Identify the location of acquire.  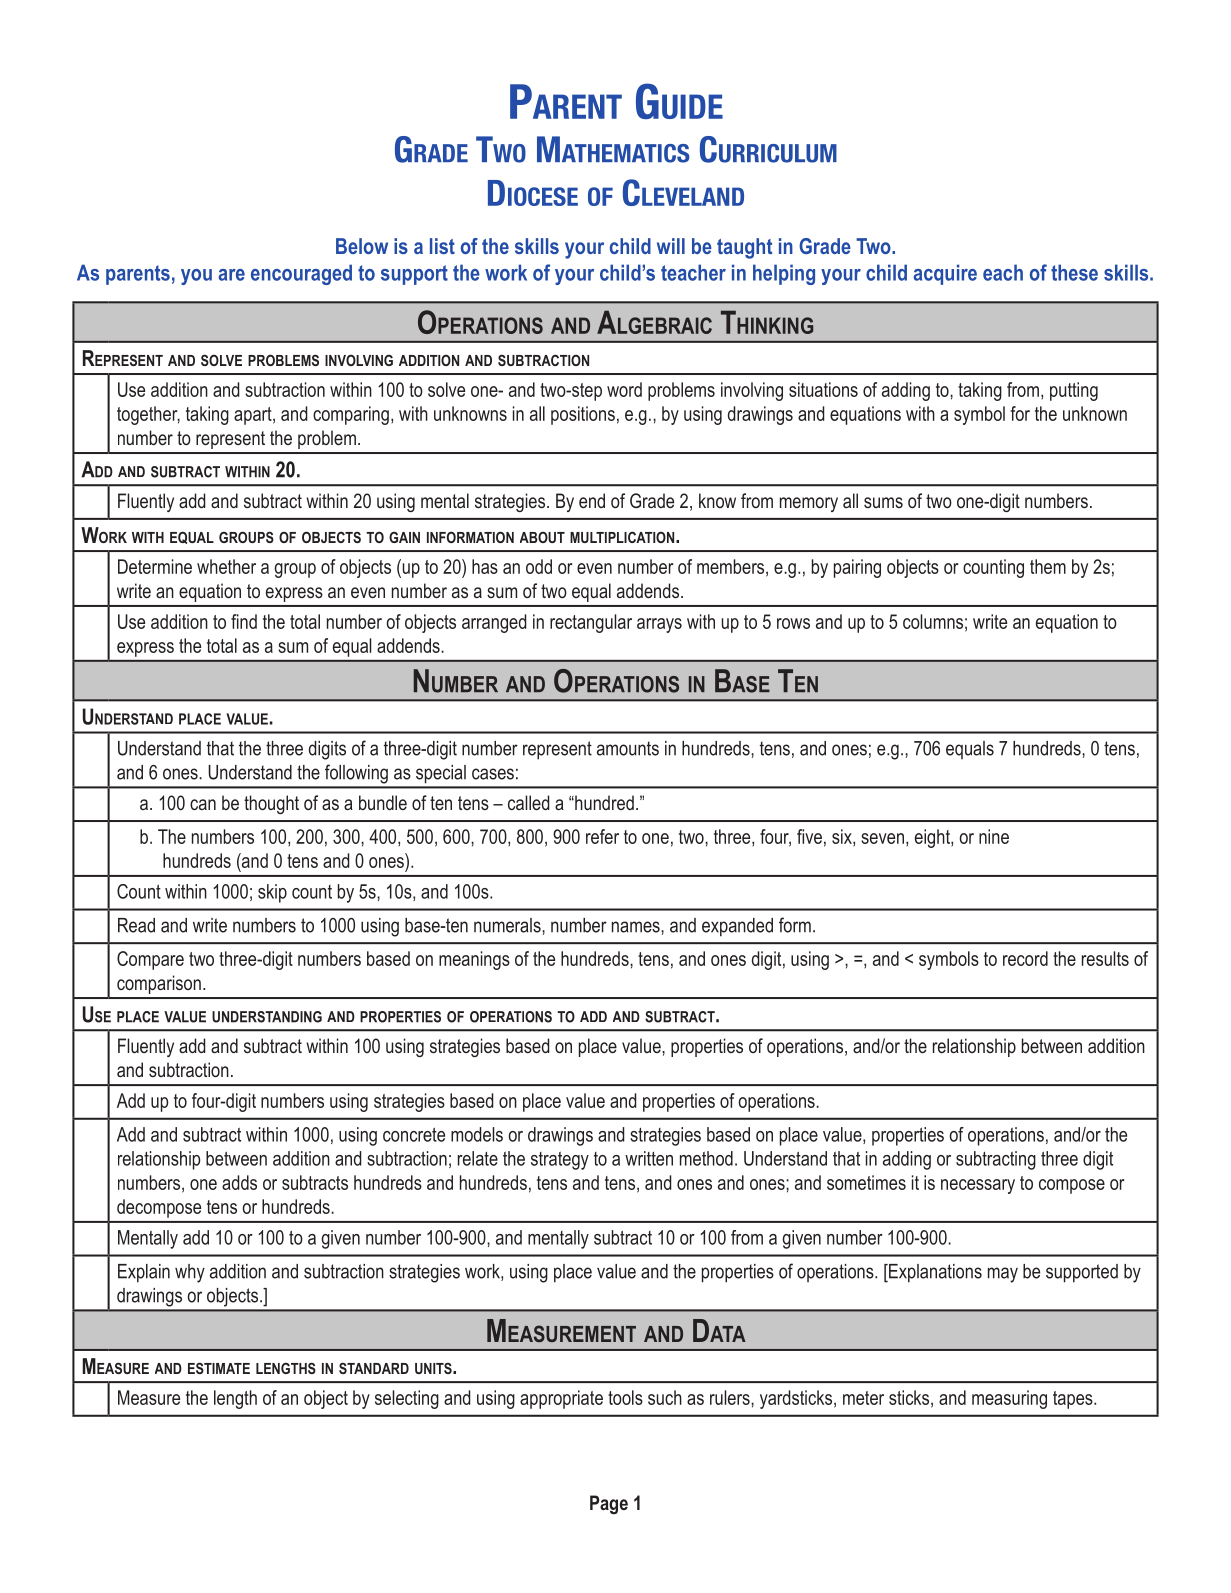
(945, 274).
